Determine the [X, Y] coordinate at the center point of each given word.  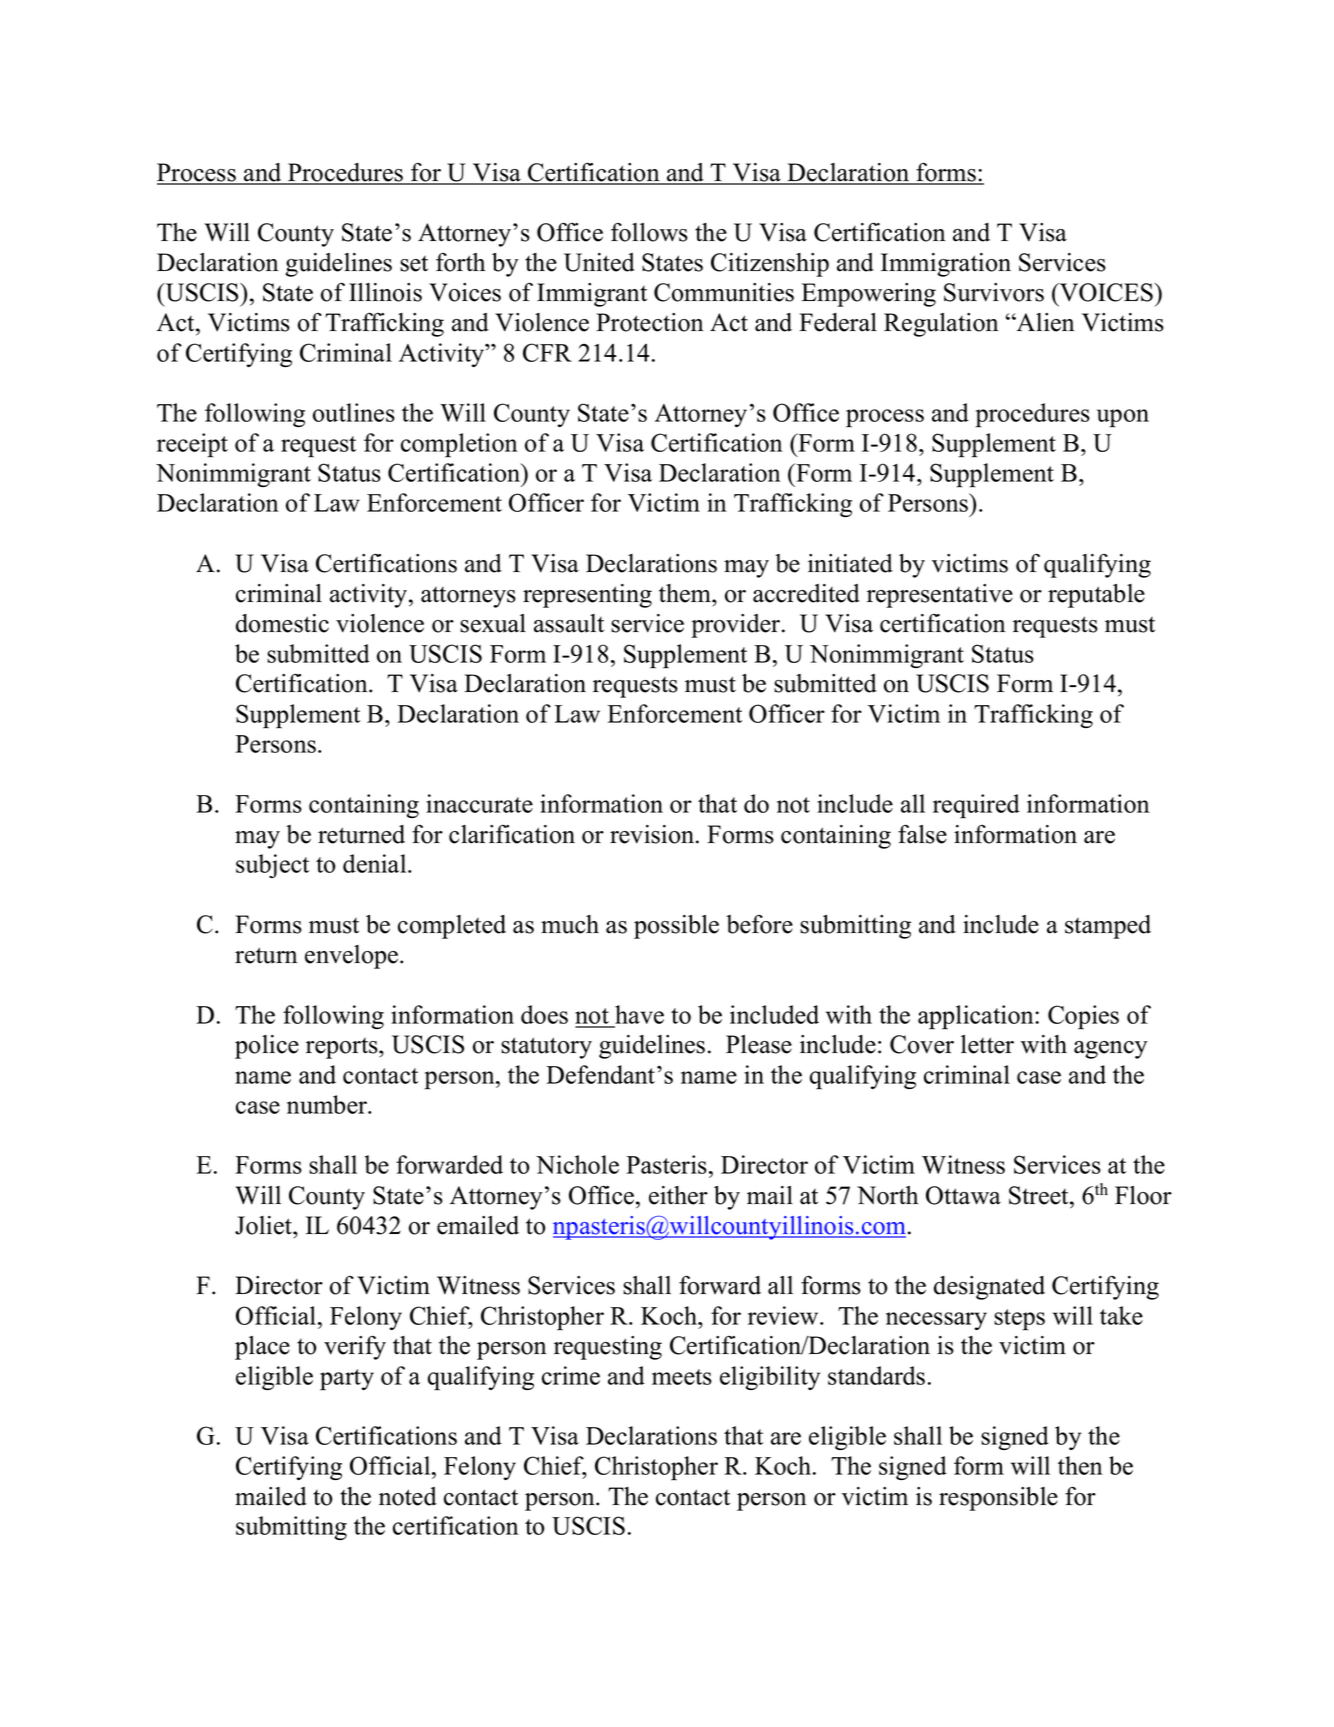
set [414, 264]
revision [653, 834]
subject [272, 866]
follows [649, 232]
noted [408, 1496]
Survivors [994, 292]
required [976, 806]
